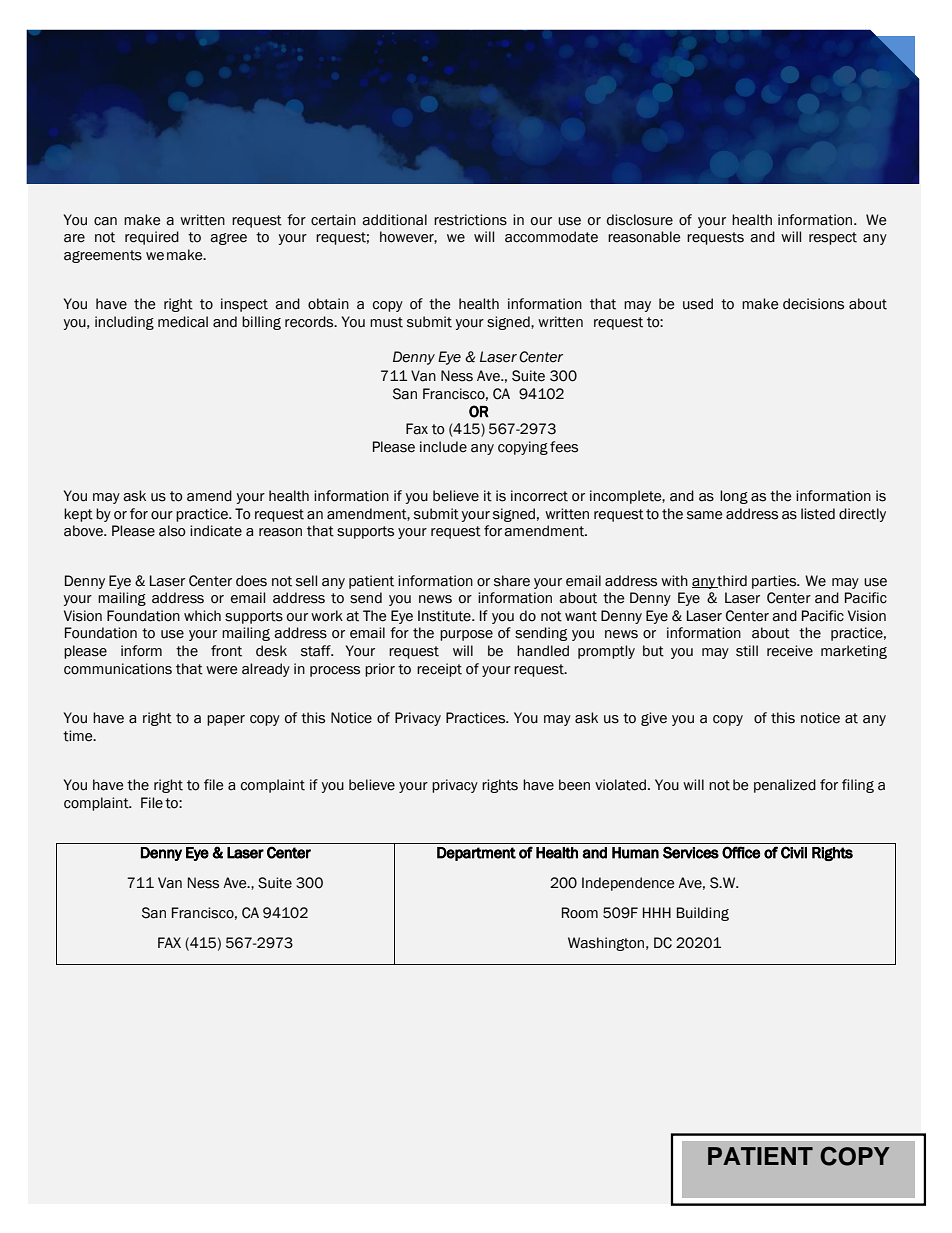 This screenshot has height=1233, width=952. I want to click on paper, so click(226, 720).
